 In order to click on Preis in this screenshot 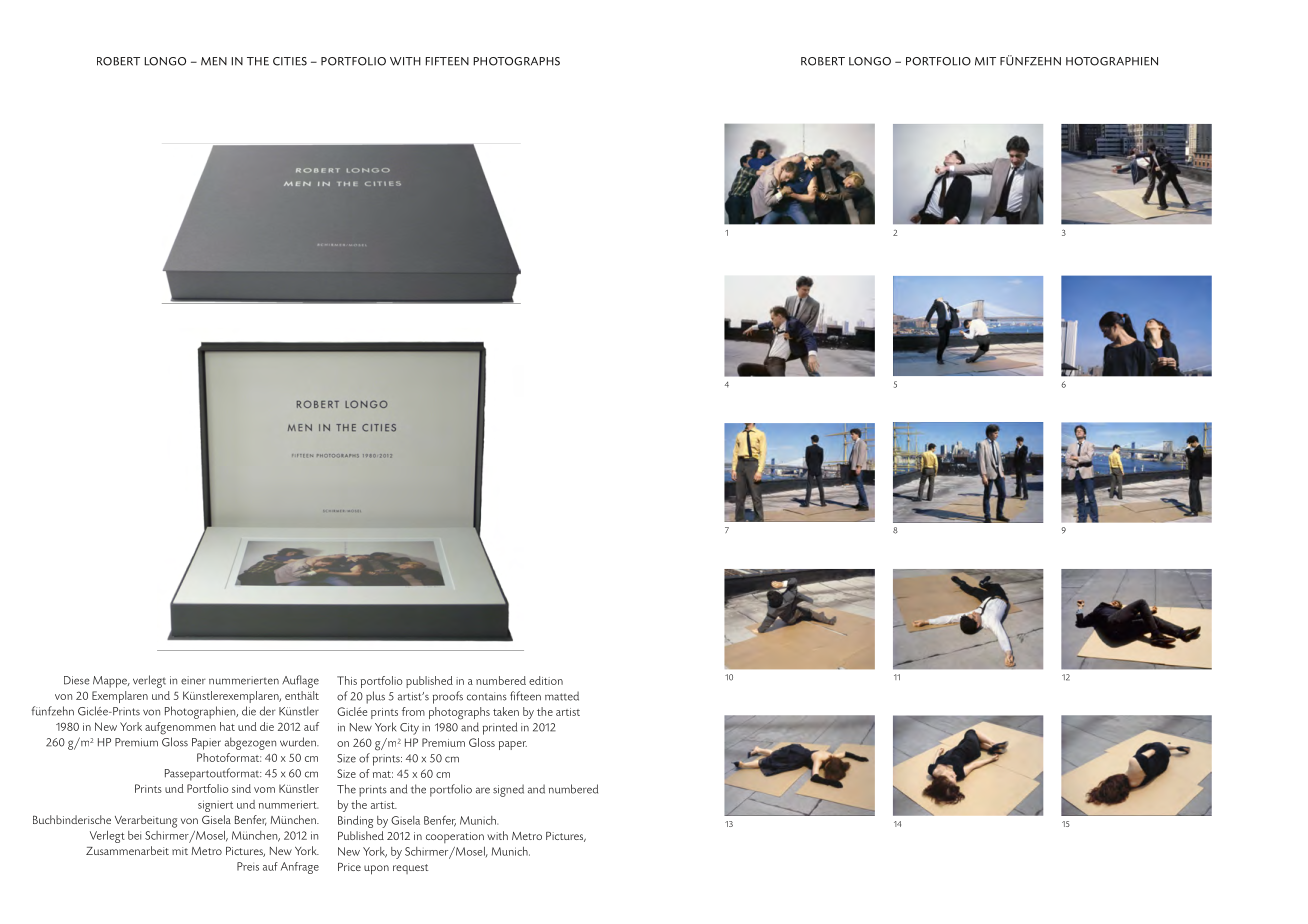, I will do `click(248, 866)`.
